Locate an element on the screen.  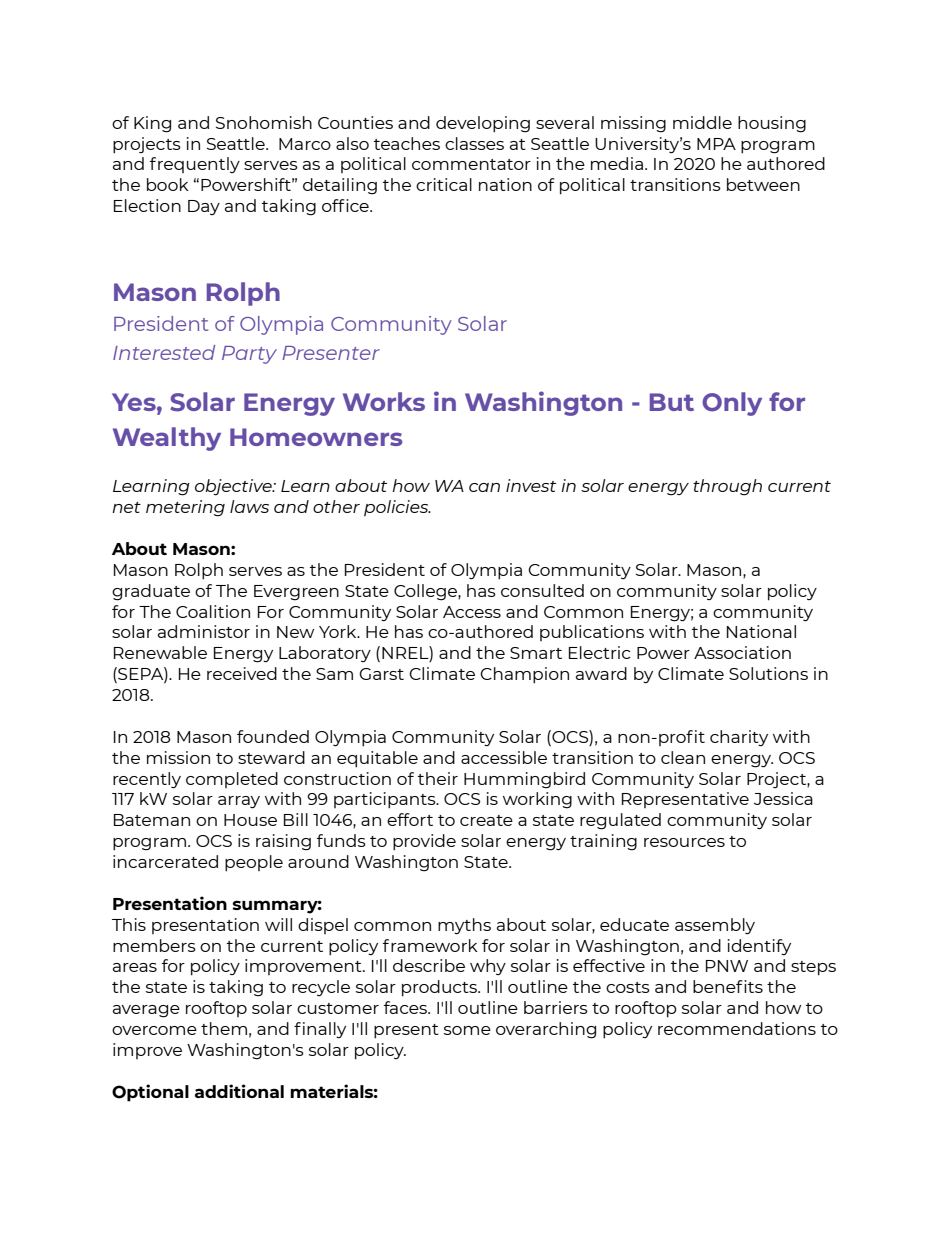
MPA is located at coordinates (716, 144).
